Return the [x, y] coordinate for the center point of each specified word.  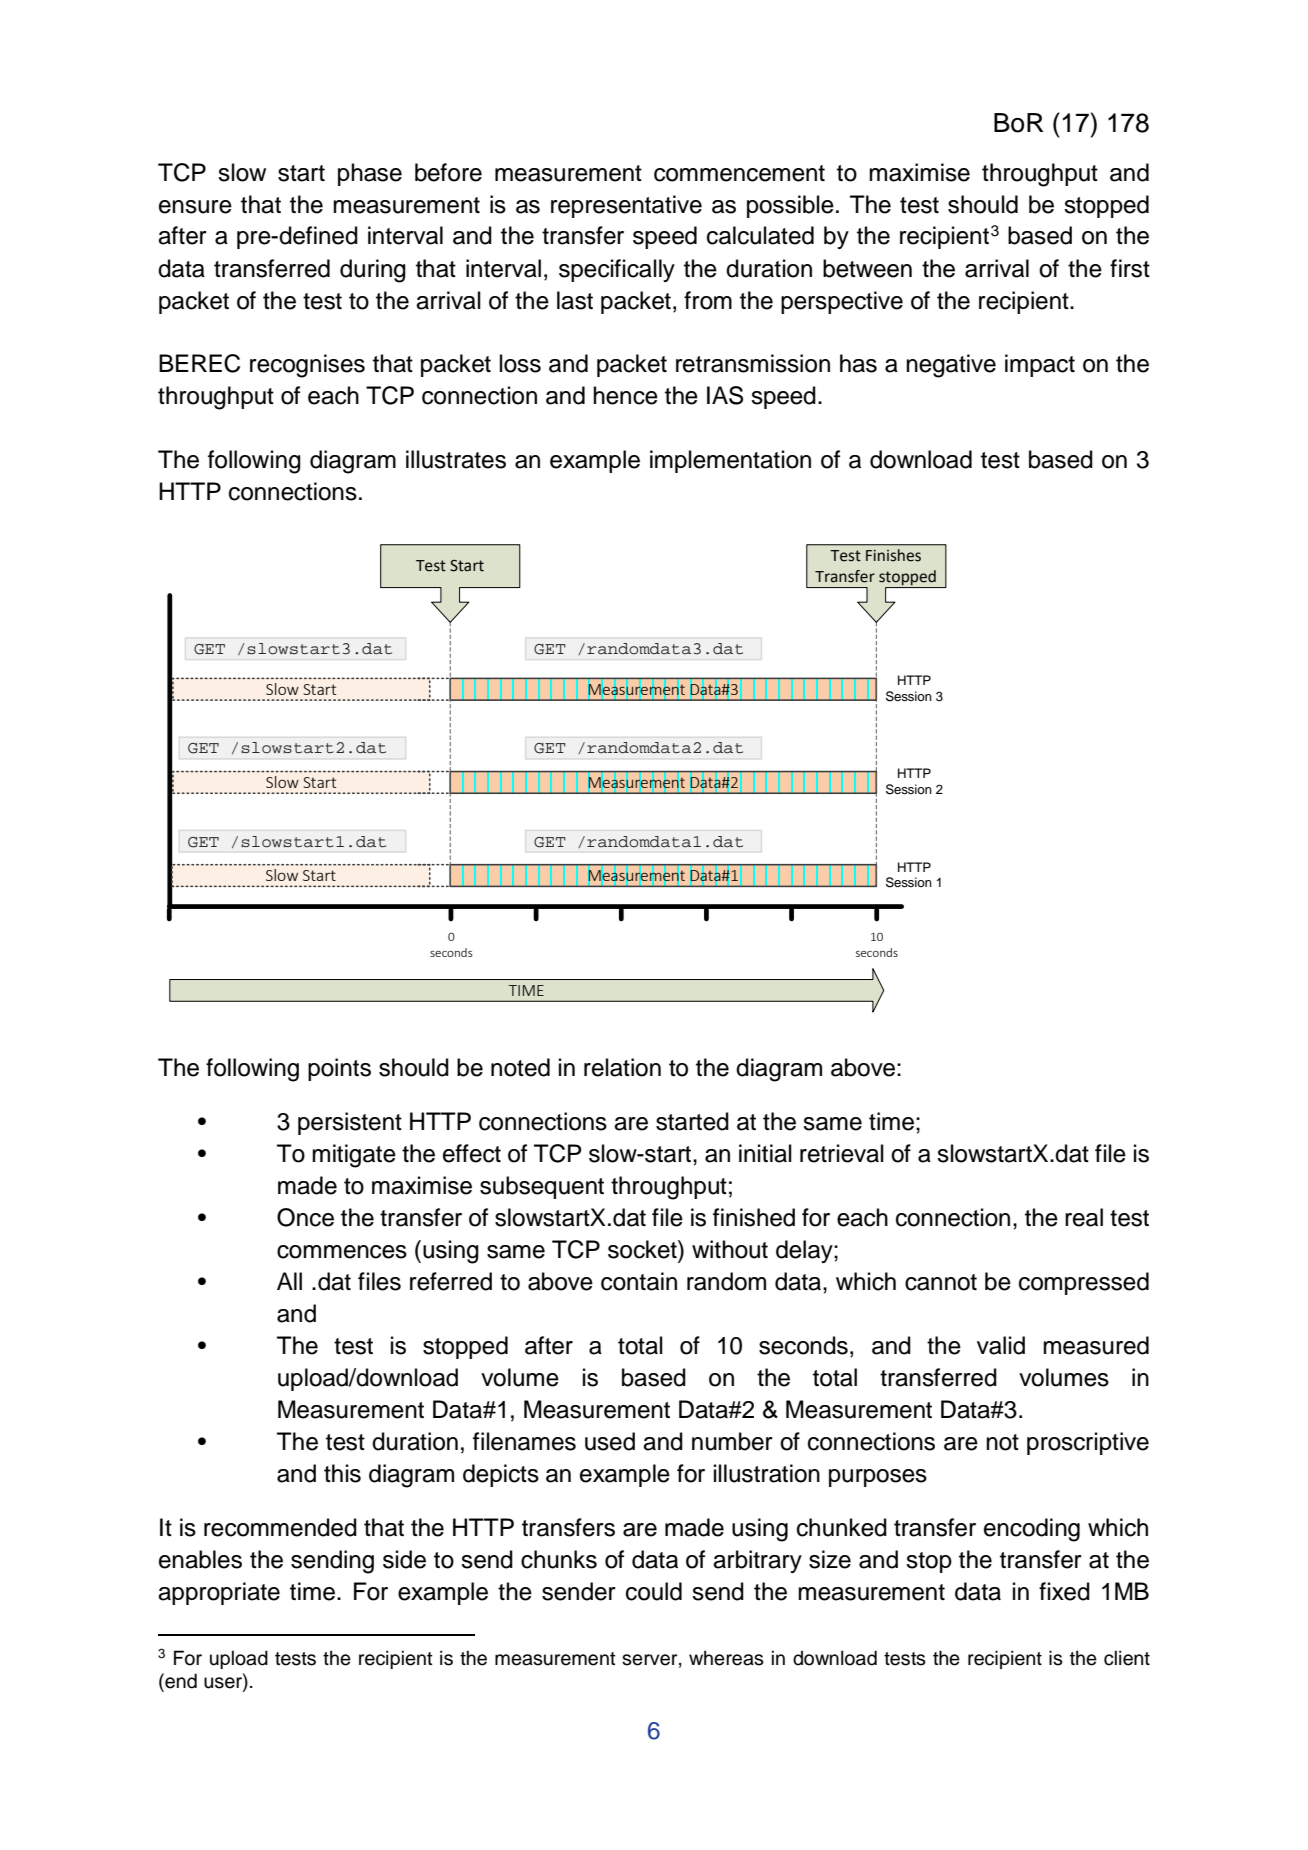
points [339, 1069]
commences [342, 1252]
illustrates [456, 459]
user [224, 1681]
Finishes [893, 555]
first [1130, 268]
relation [622, 1067]
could [654, 1591]
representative [626, 206]
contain [639, 1281]
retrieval [842, 1153]
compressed [1084, 1283]
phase [370, 174]
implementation [730, 461]
